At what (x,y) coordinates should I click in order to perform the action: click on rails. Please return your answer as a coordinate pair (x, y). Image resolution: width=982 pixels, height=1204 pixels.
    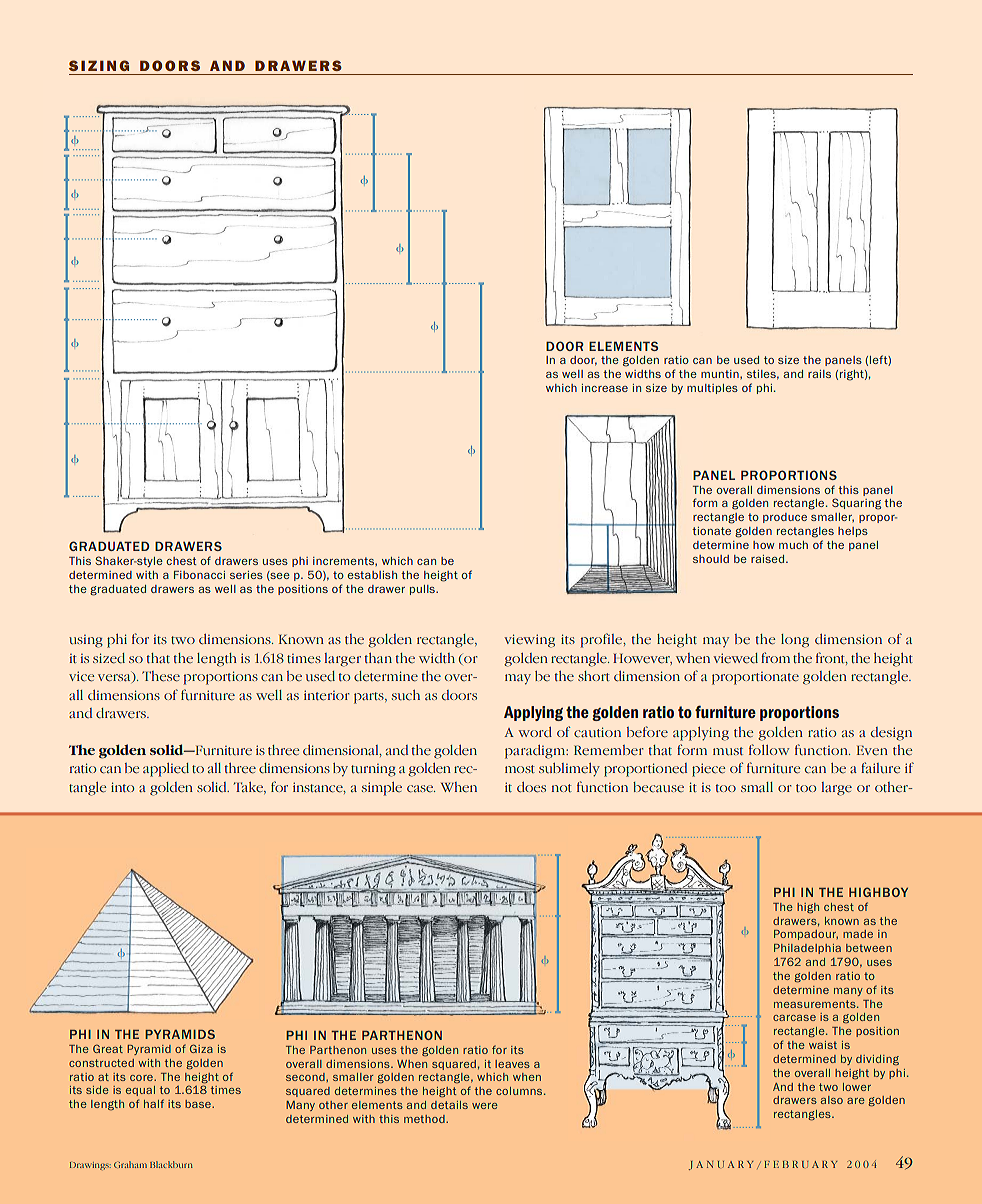
    Looking at the image, I should click on (819, 374).
